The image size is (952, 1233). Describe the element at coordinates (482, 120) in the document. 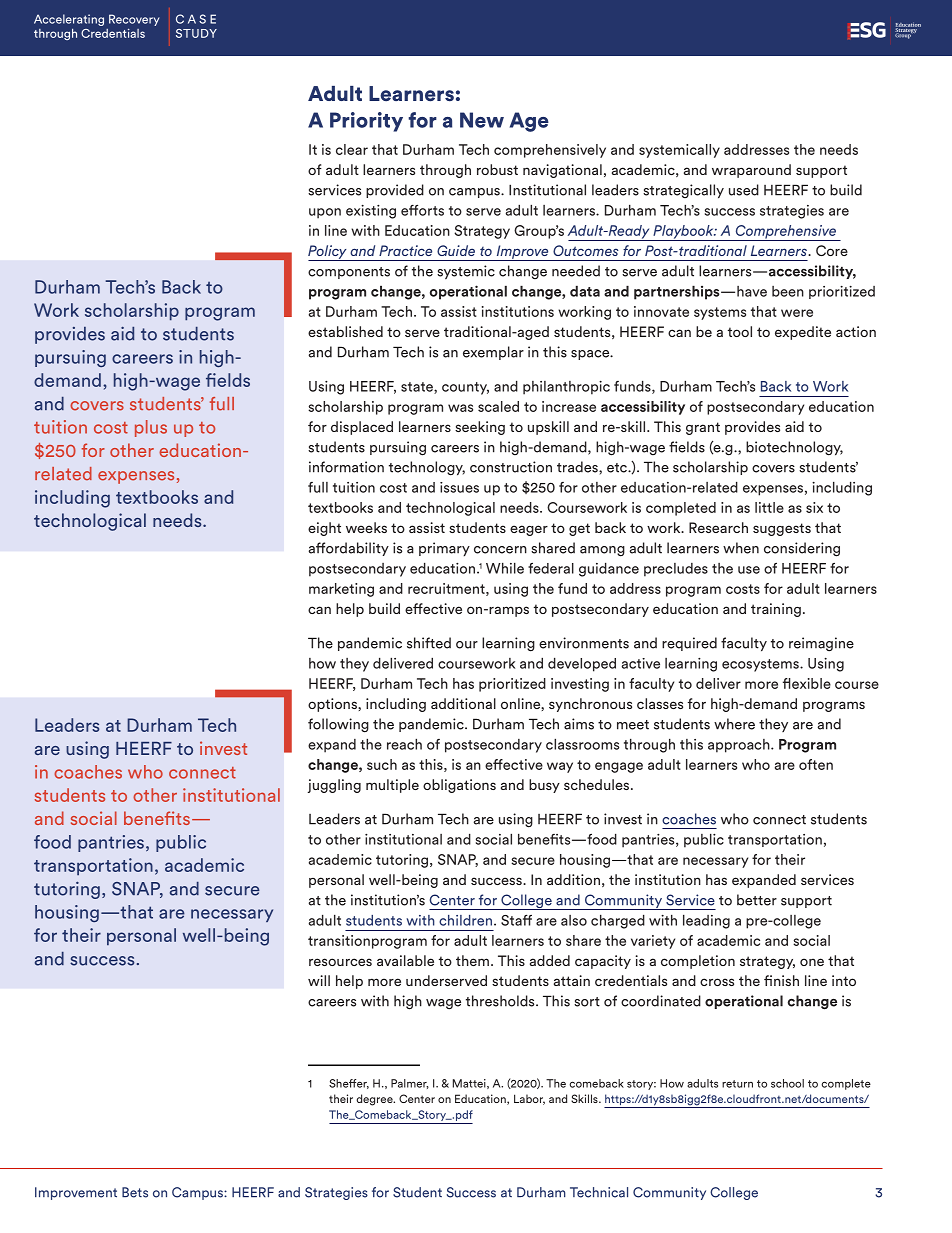

I see `New` at that location.
